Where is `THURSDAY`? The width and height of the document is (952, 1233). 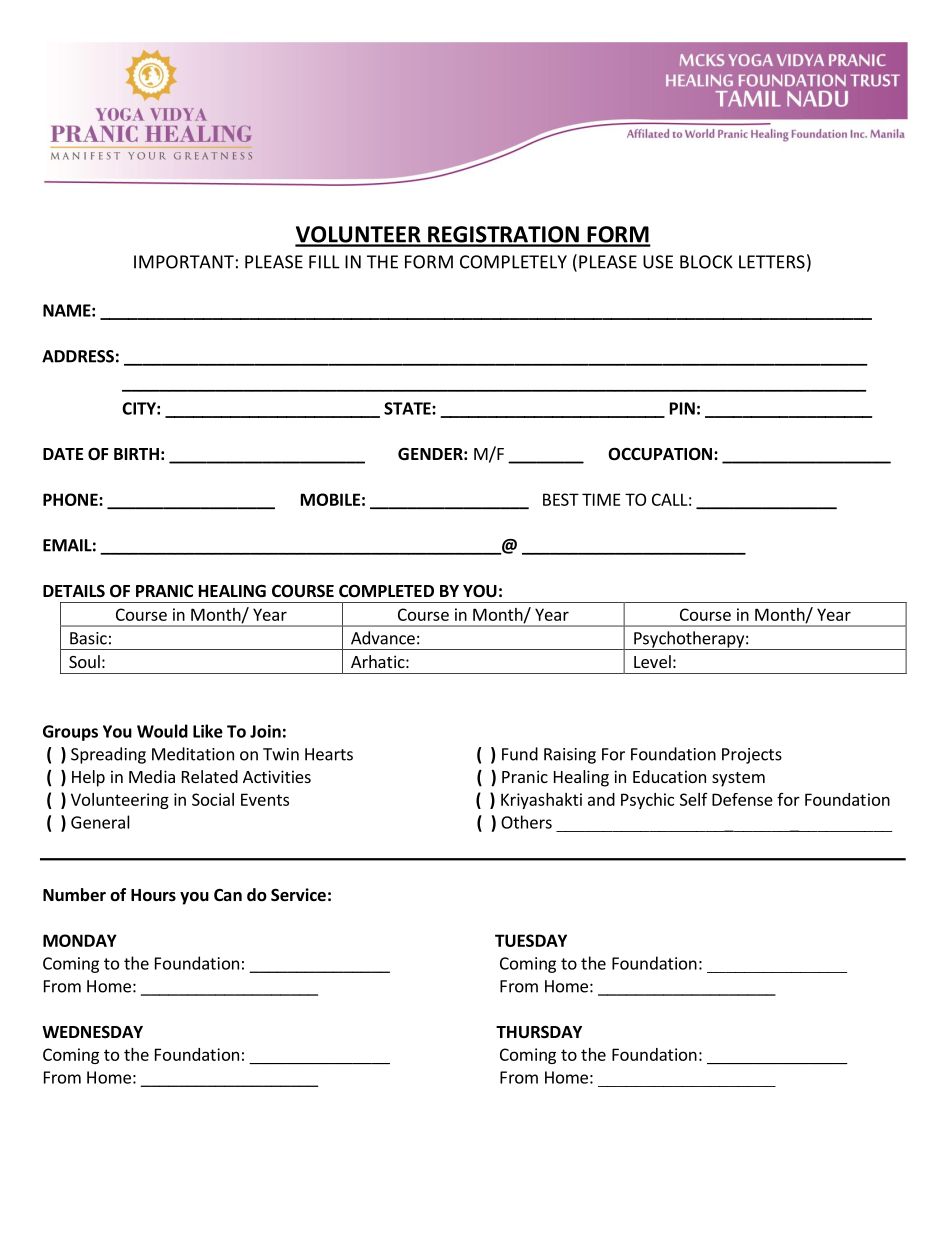 THURSDAY is located at coordinates (539, 1032).
